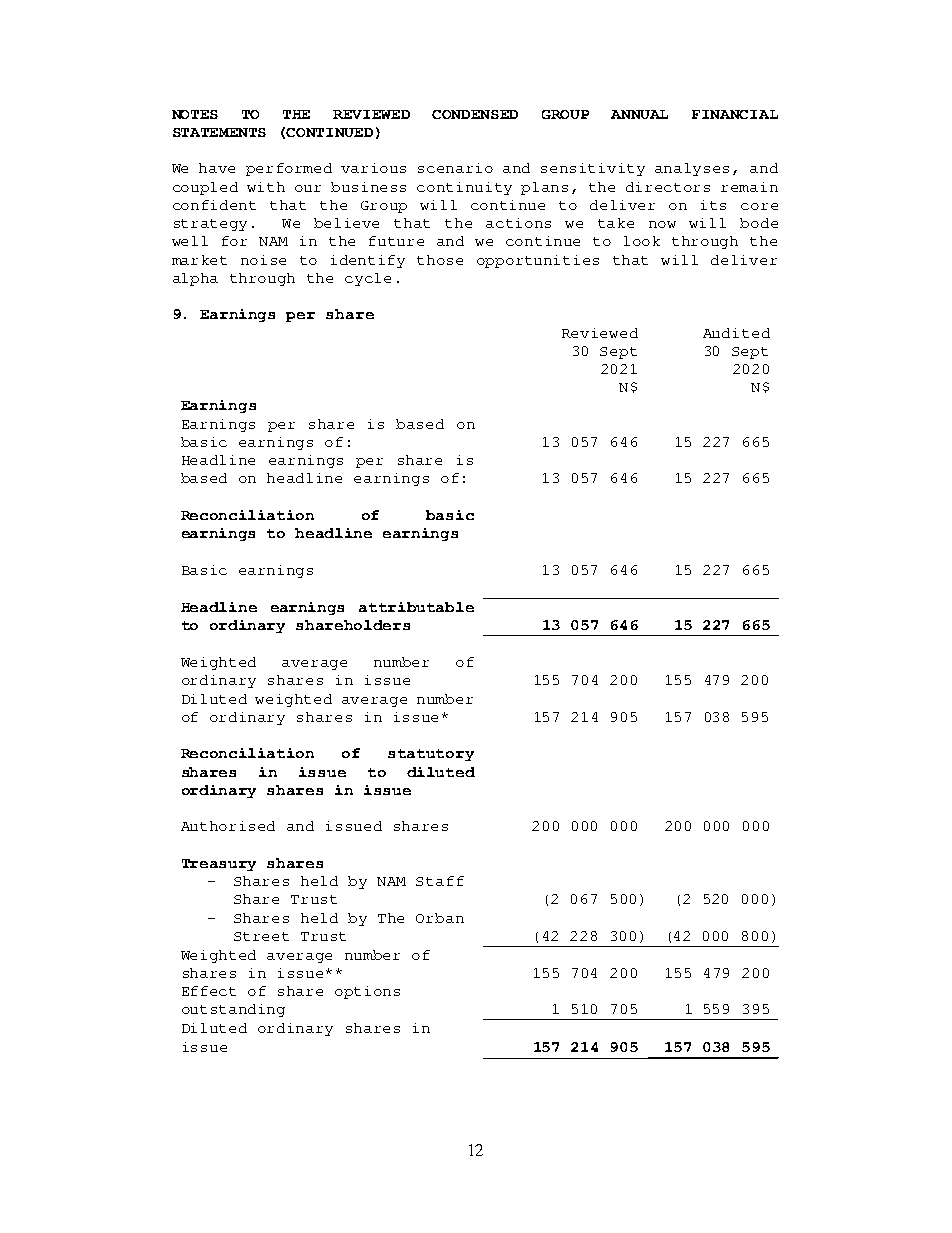 The width and height of the document is (952, 1233). I want to click on statutory, so click(431, 755).
